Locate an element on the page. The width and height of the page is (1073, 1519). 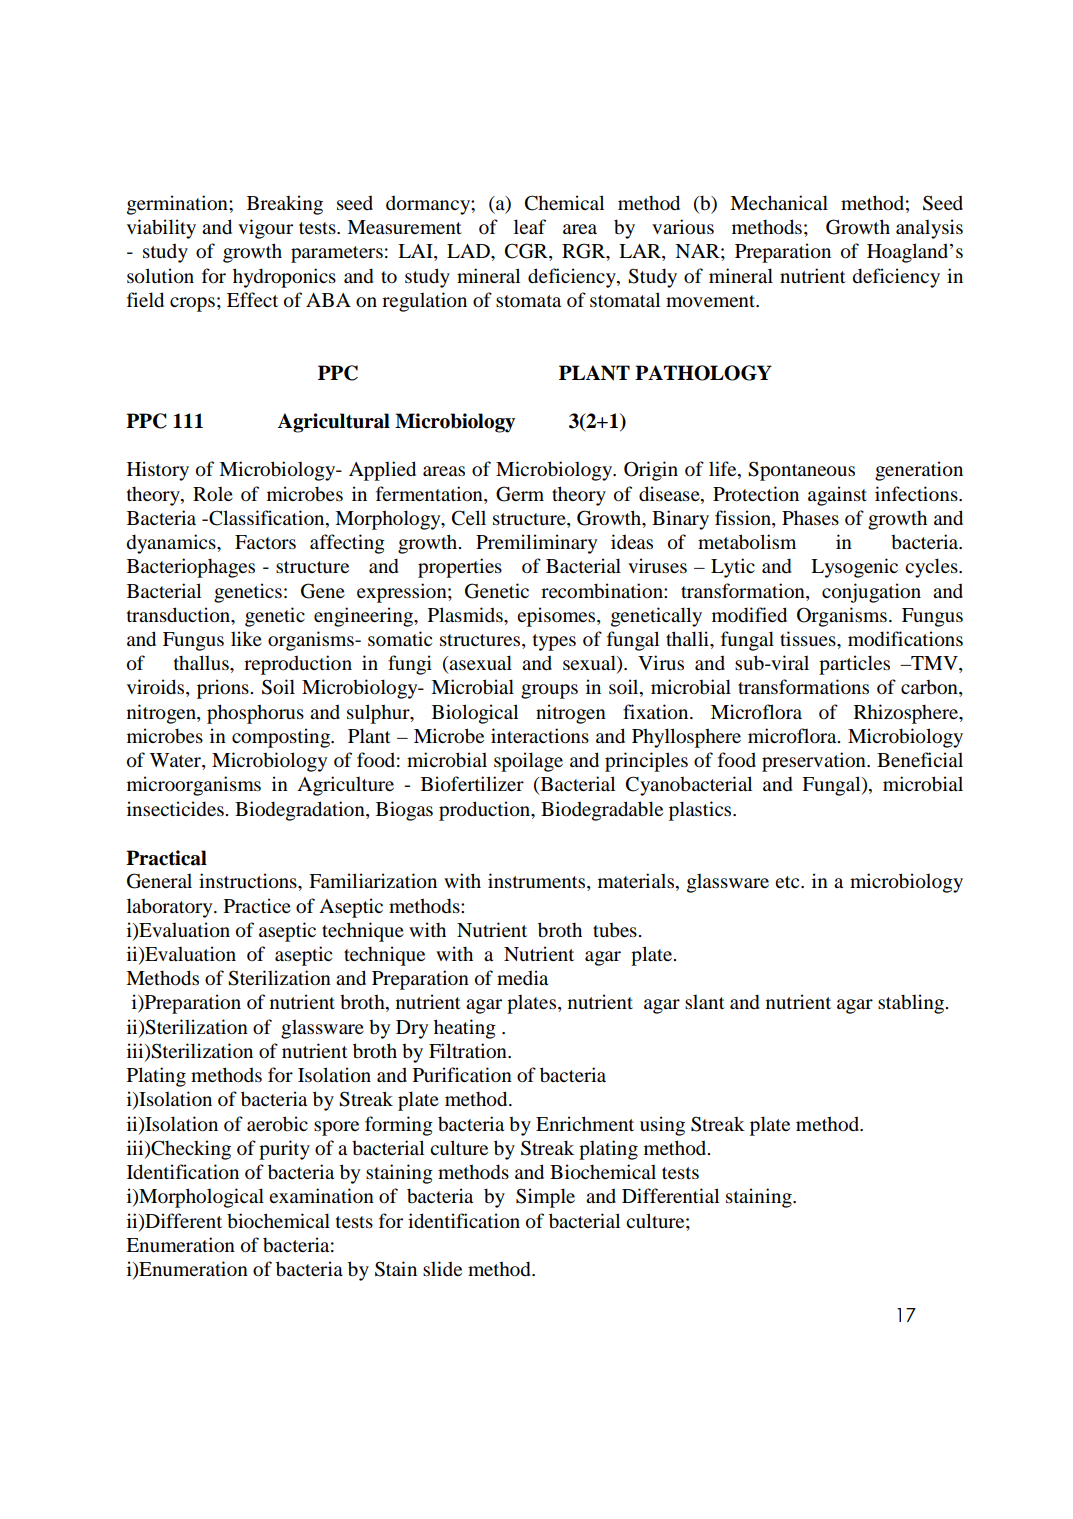
Filtration is located at coordinates (469, 1050).
